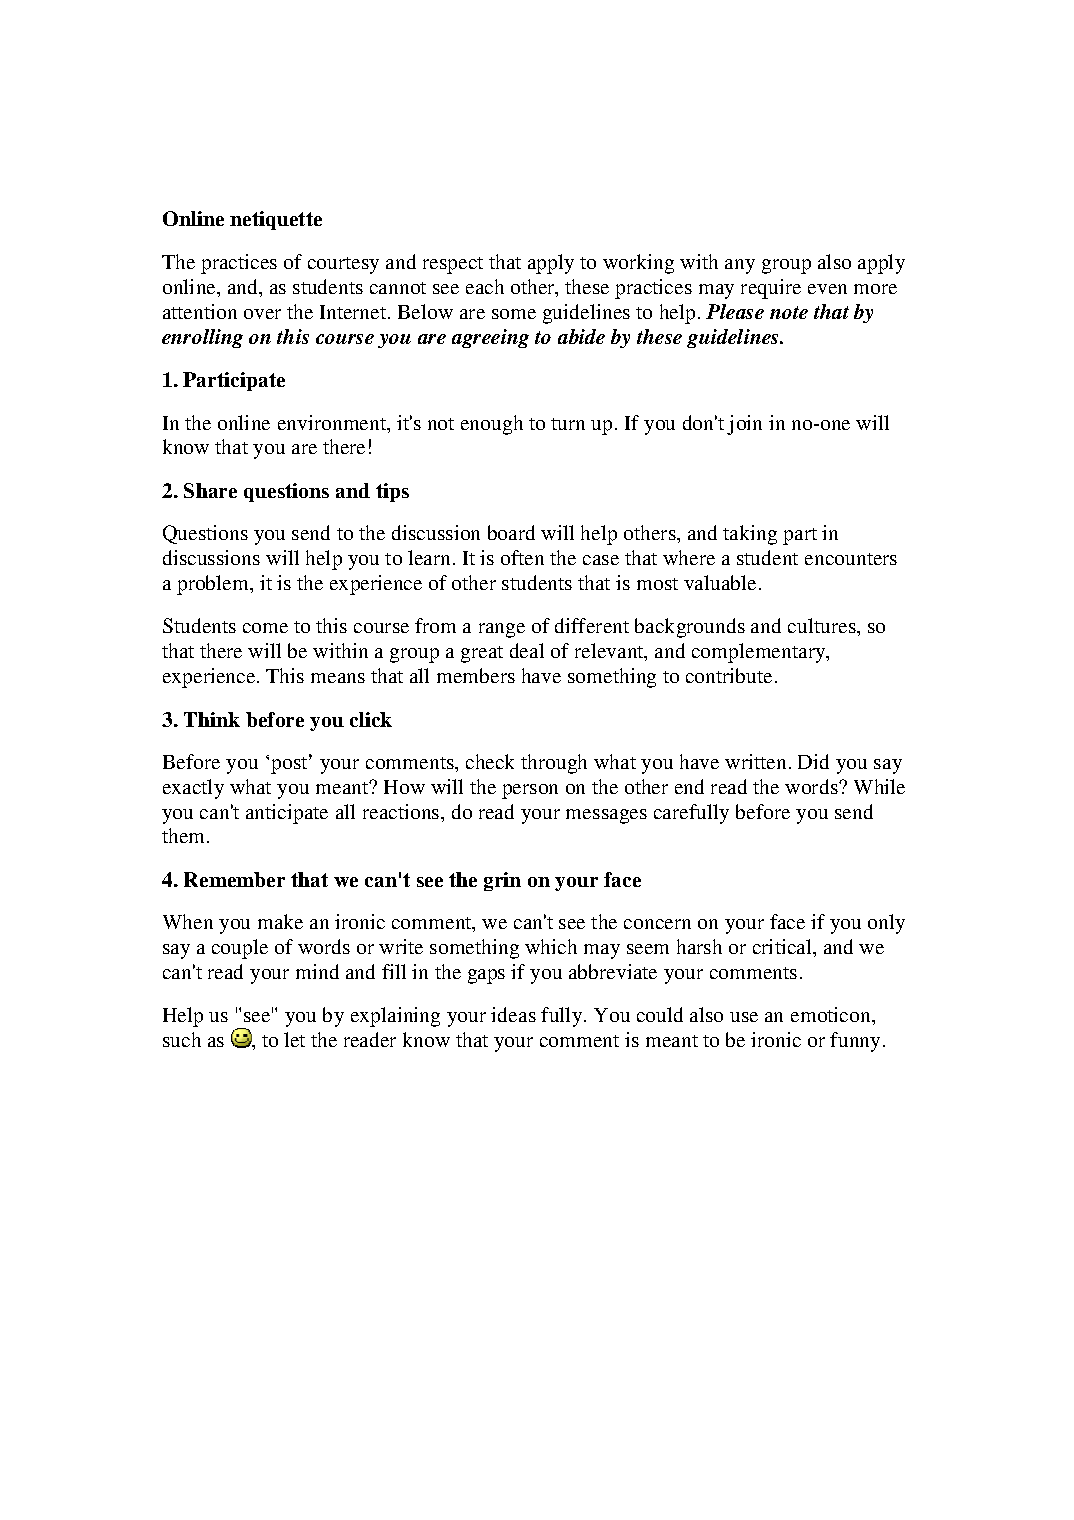  Describe the element at coordinates (276, 220) in the document. I see `netiquette` at that location.
